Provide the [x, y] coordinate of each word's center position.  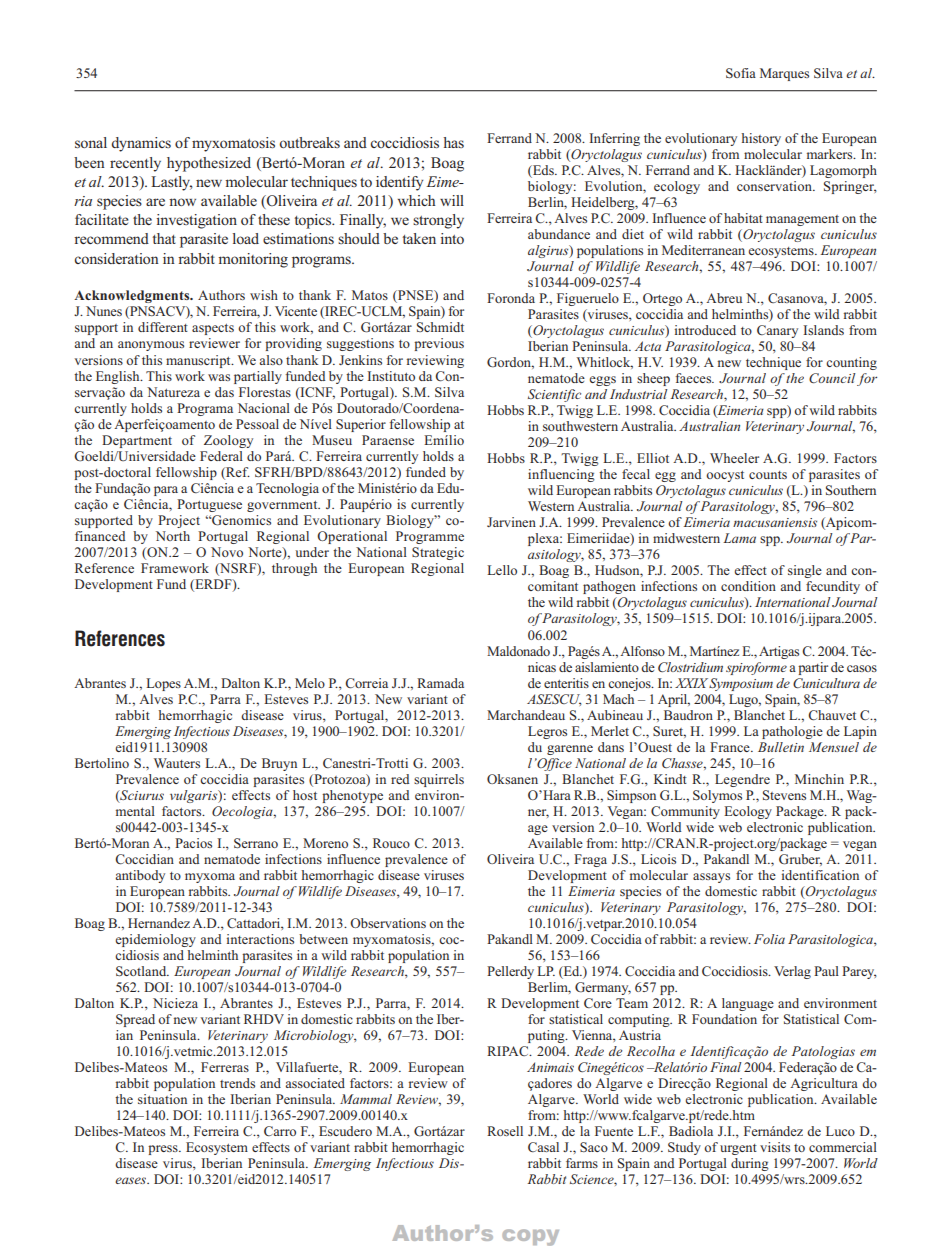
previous [439, 344]
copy [530, 1237]
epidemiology [156, 940]
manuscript [199, 361]
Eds [543, 171]
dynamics [141, 144]
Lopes [163, 684]
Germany [603, 988]
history [761, 139]
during [750, 1164]
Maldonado [518, 651]
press [164, 1150]
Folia [769, 939]
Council [832, 378]
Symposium [741, 684]
